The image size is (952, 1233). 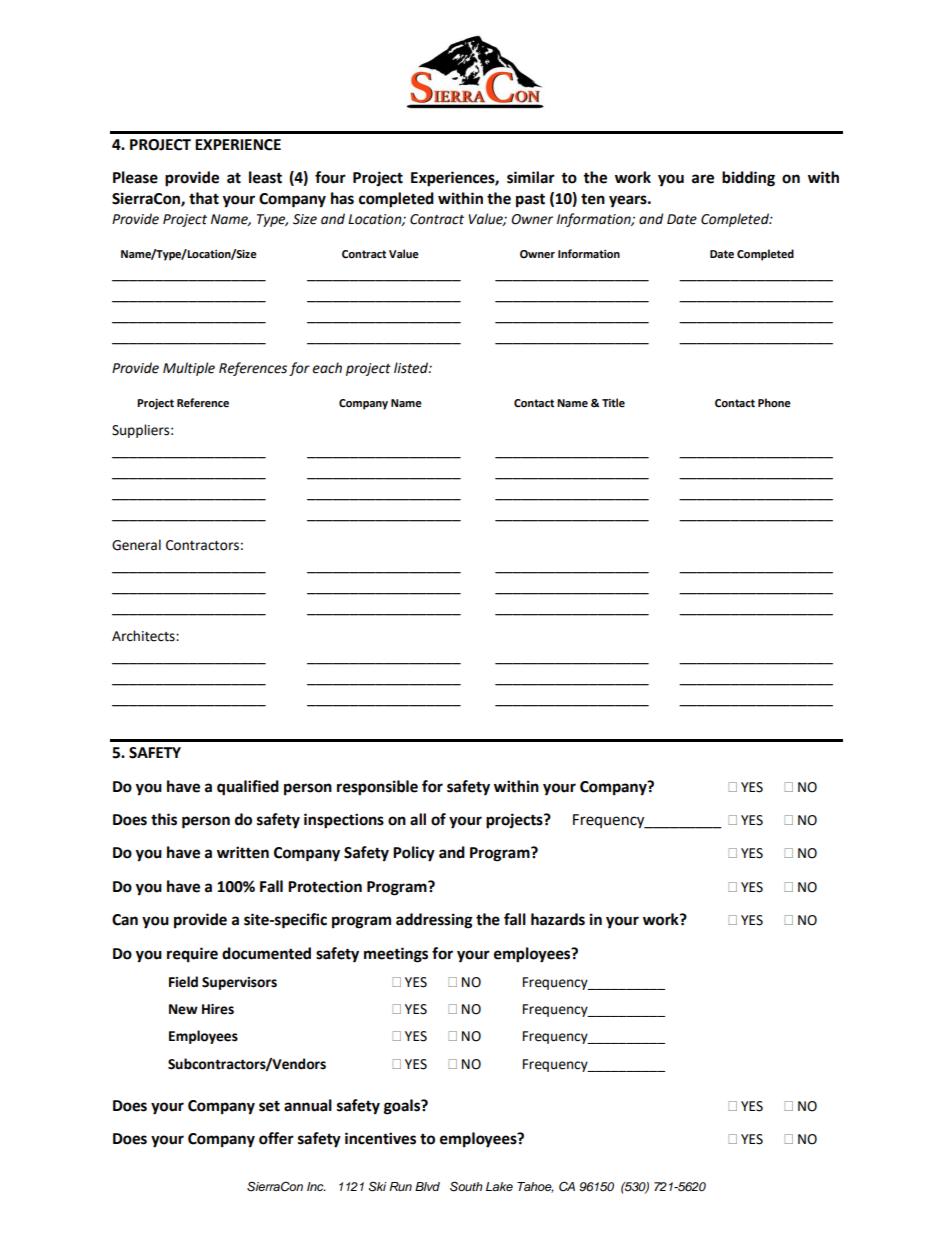 What do you see at coordinates (466, 1186) in the page?
I see `South` at bounding box center [466, 1186].
